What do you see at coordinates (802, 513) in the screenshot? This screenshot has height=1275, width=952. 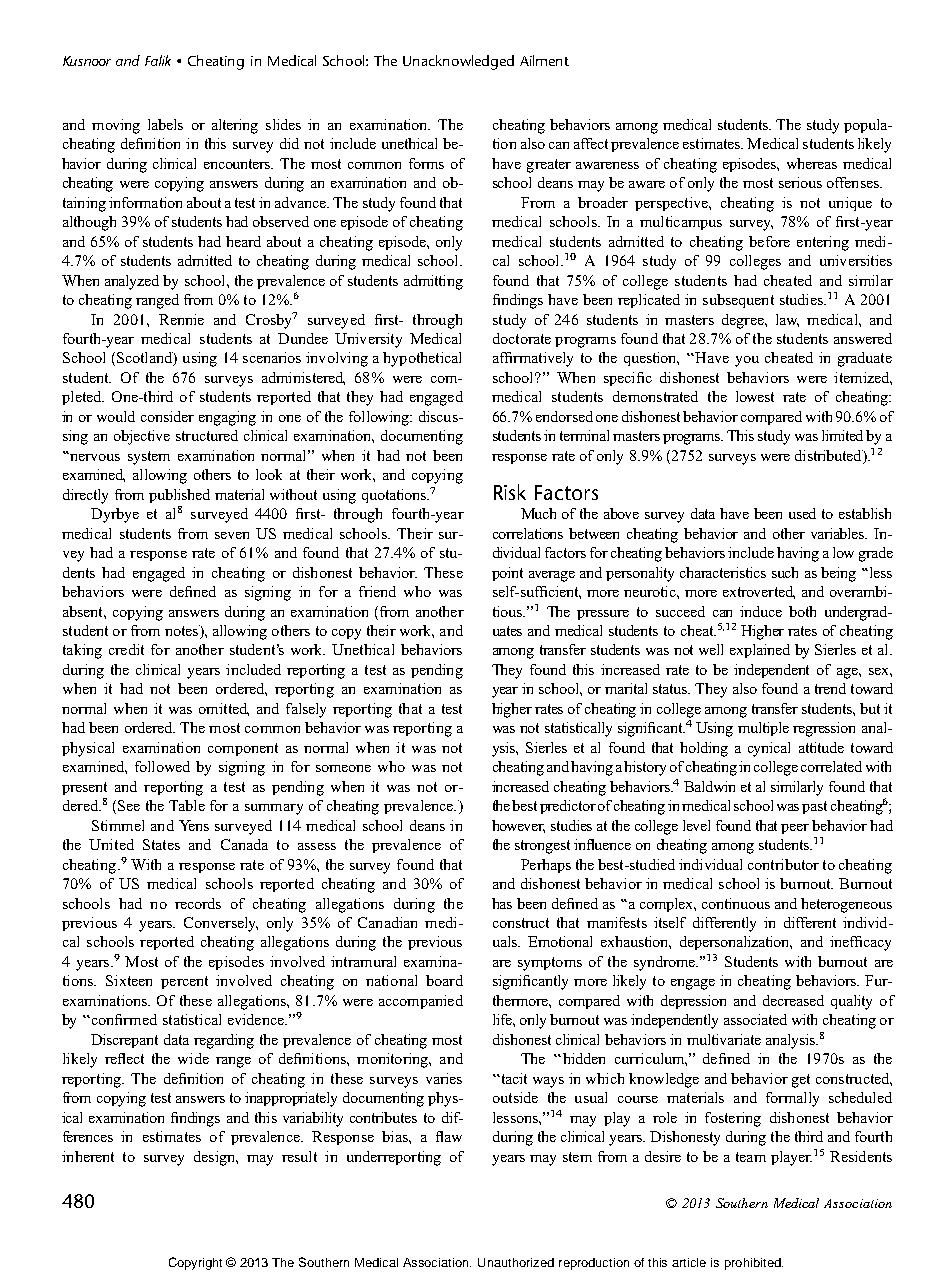 I see `used` at bounding box center [802, 513].
